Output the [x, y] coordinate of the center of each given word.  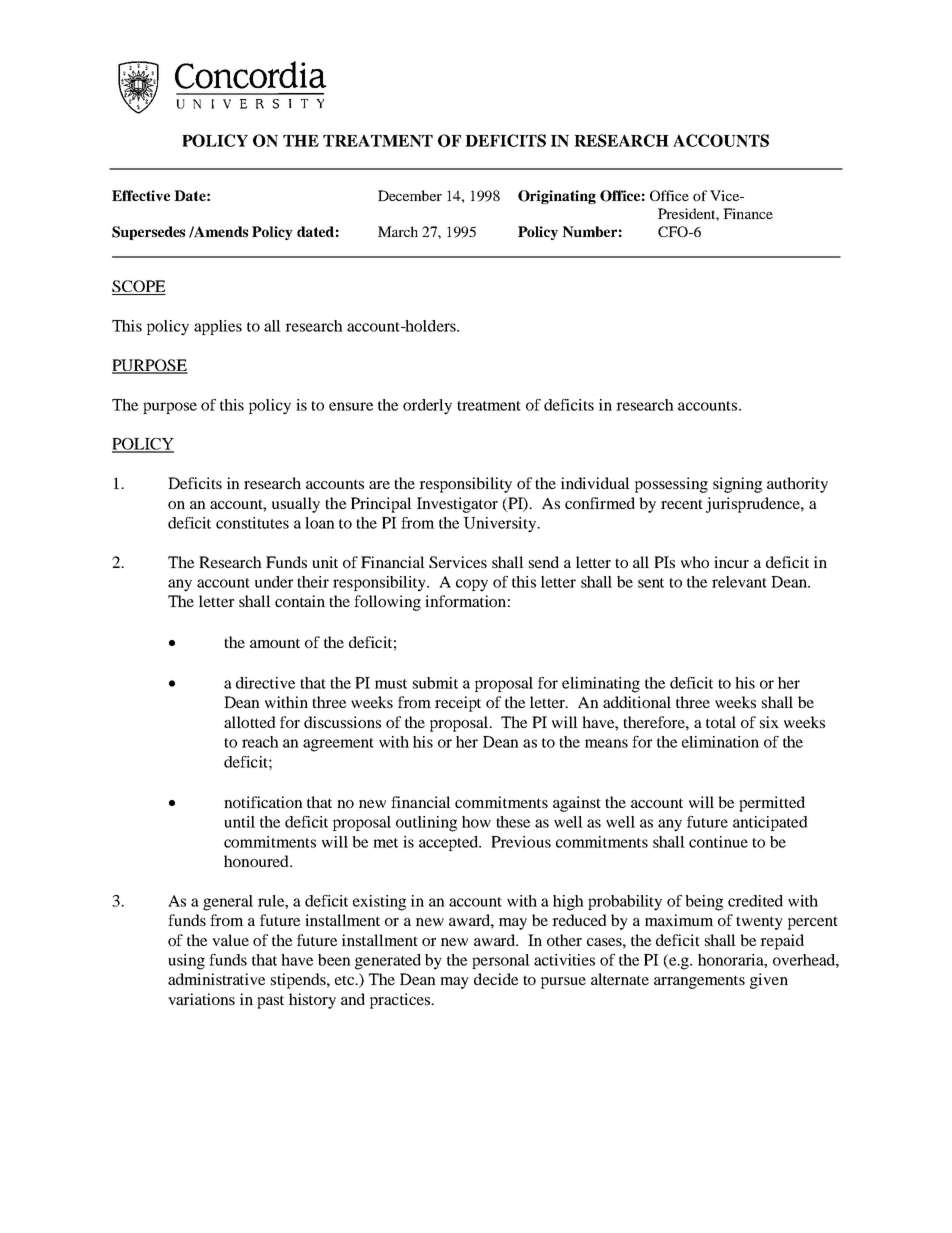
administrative [216, 979]
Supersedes [148, 233]
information [465, 601]
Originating [557, 197]
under [274, 582]
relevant [739, 582]
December [410, 195]
